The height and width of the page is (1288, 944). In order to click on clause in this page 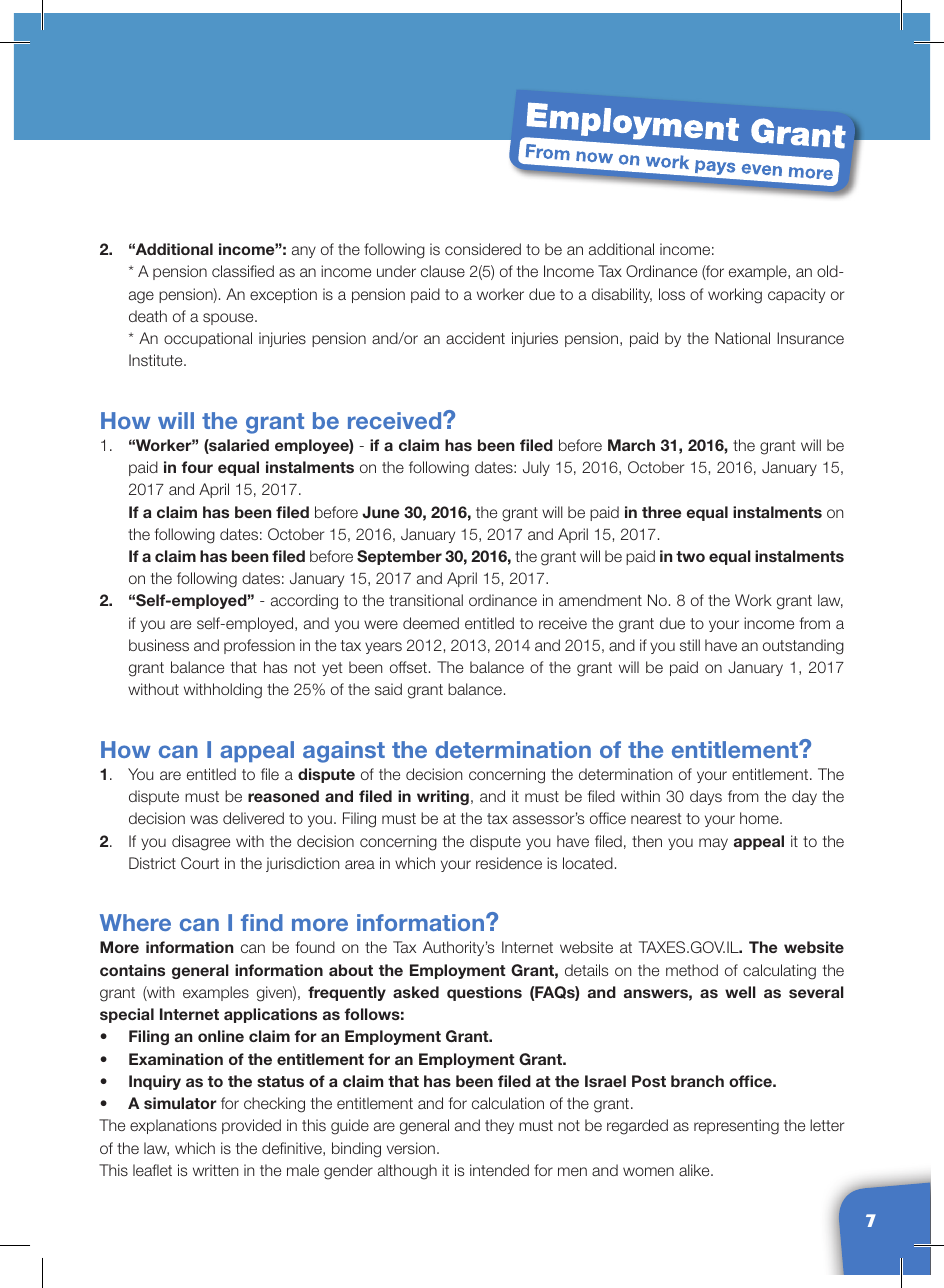, I will do `click(443, 271)`.
